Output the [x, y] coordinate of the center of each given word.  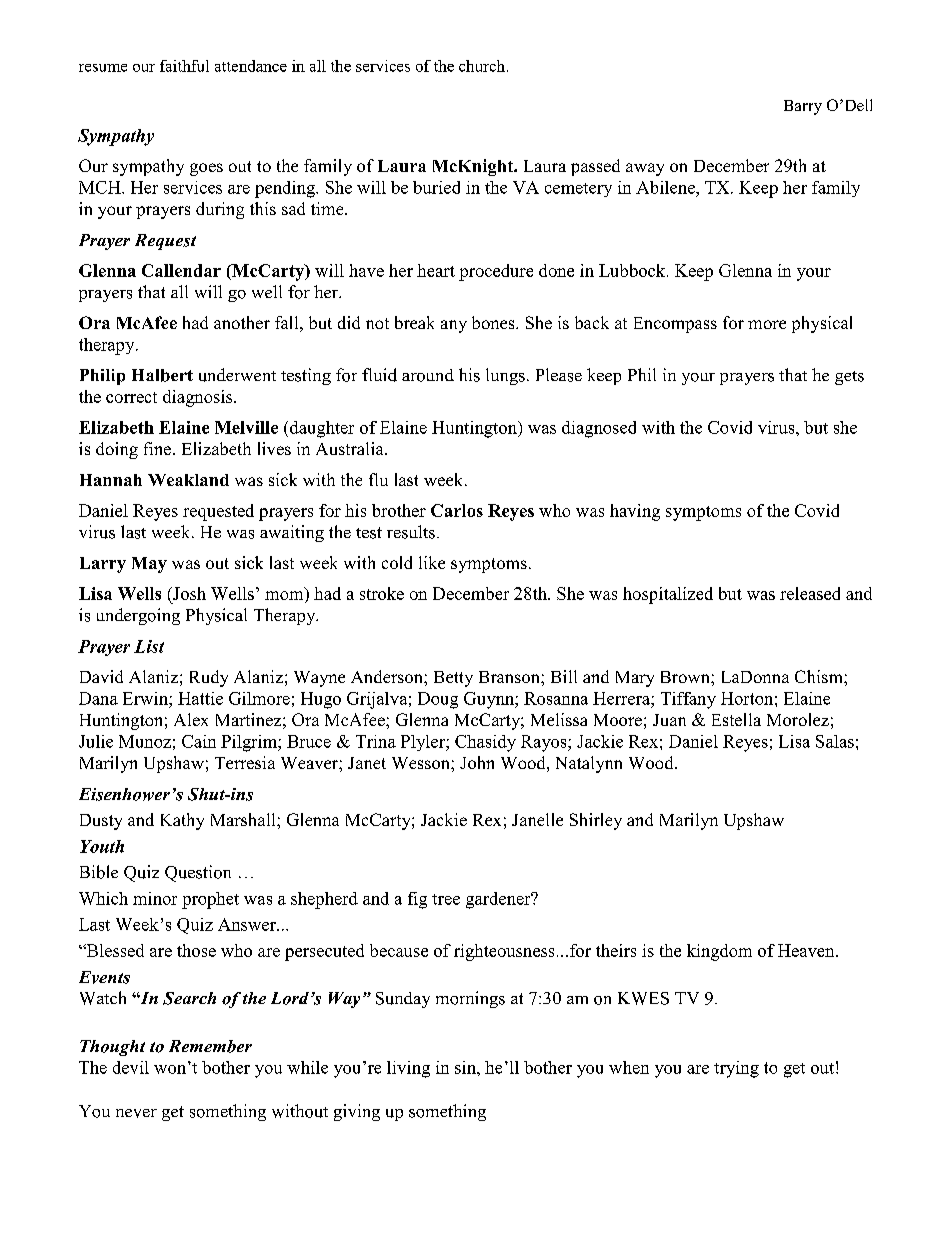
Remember [210, 1046]
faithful [184, 66]
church [482, 66]
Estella [736, 719]
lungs [505, 376]
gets [849, 378]
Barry [803, 107]
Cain [199, 741]
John [477, 762]
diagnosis [199, 398]
